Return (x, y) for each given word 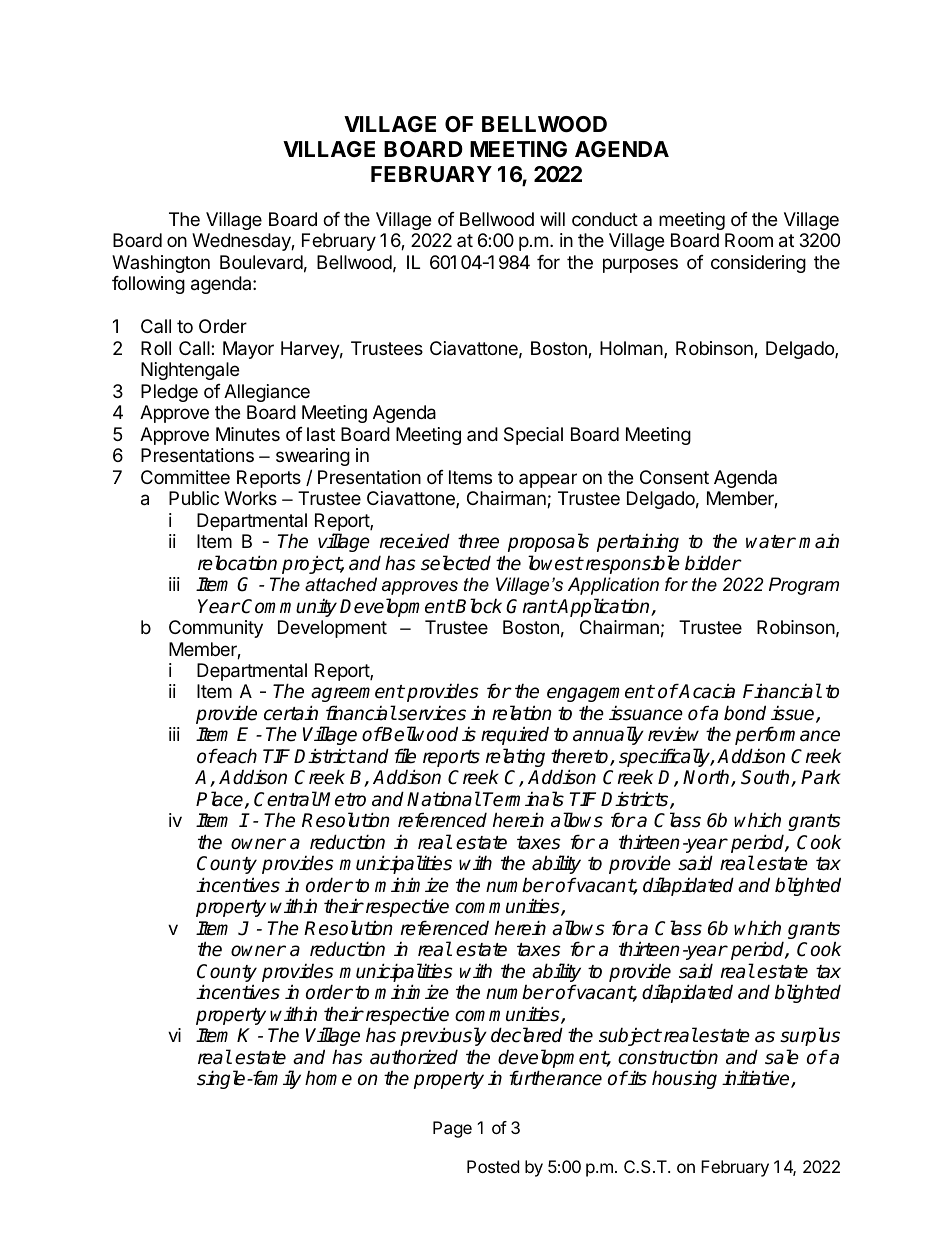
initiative (757, 1079)
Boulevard (261, 262)
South (766, 778)
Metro (341, 799)
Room (749, 240)
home (328, 1078)
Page (452, 1129)
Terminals (523, 799)
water (771, 542)
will (552, 219)
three (478, 541)
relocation (237, 563)
